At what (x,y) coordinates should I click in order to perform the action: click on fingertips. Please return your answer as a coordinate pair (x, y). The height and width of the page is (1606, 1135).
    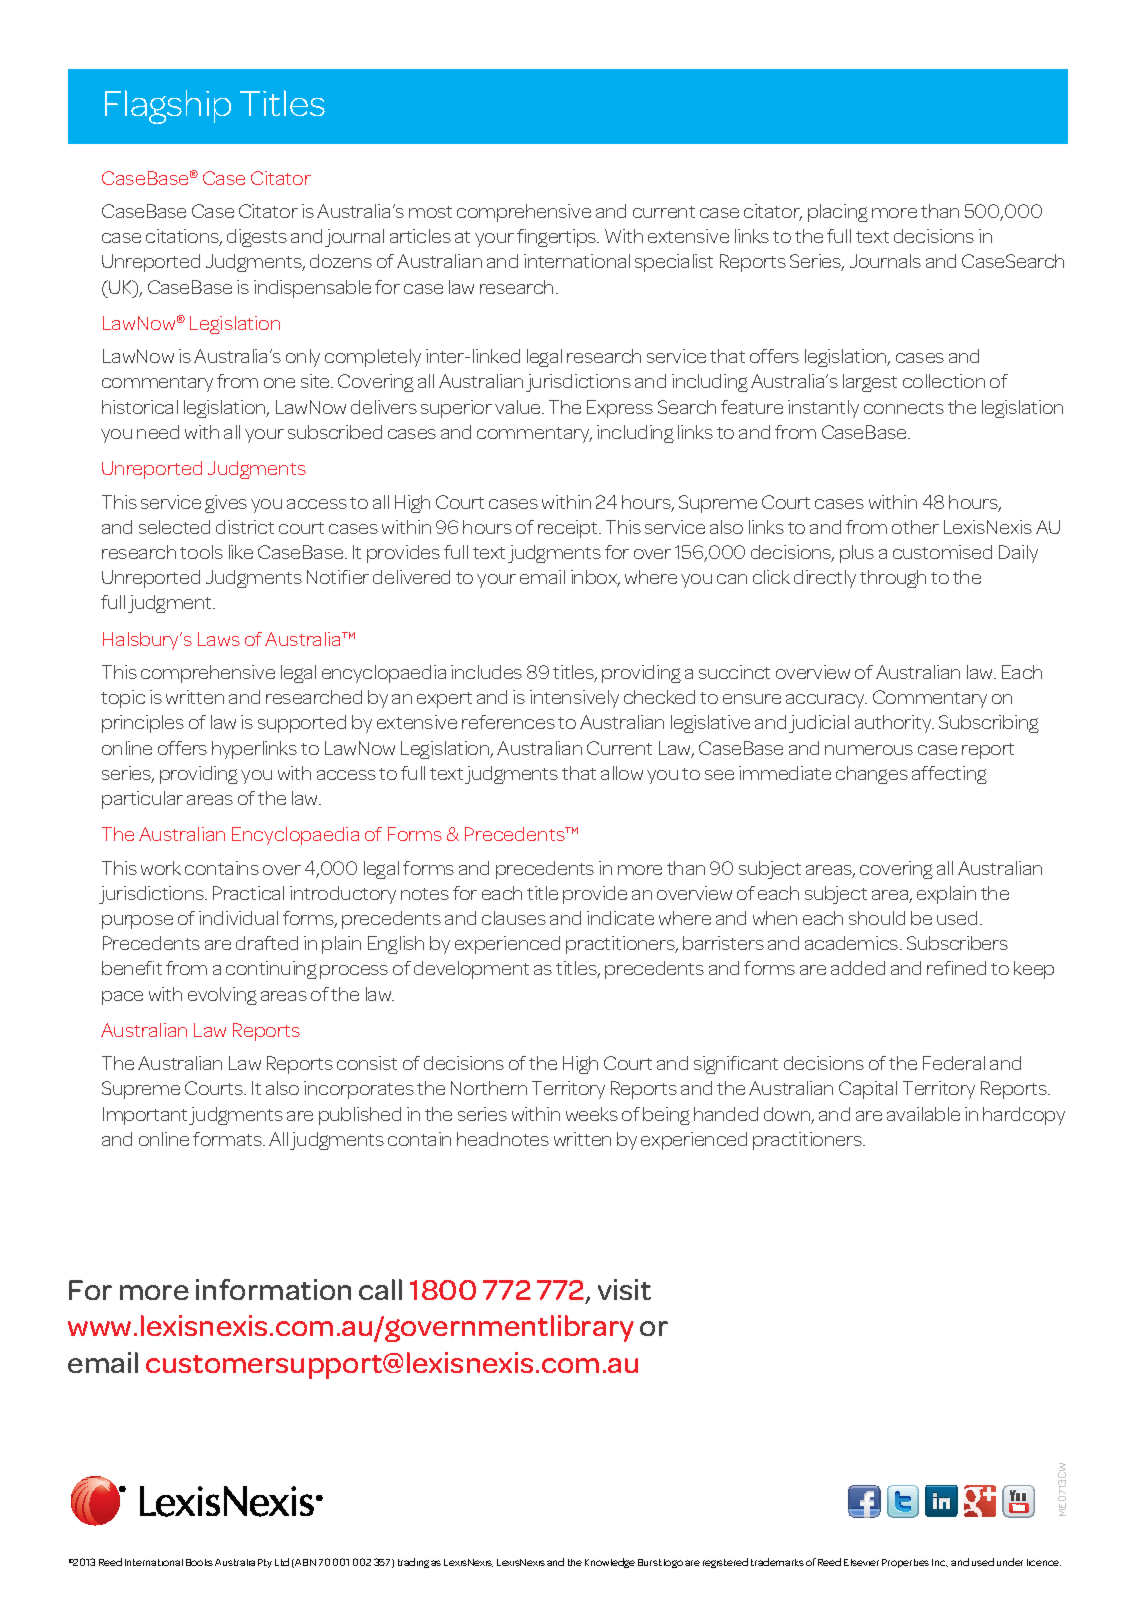
    Looking at the image, I should click on (558, 238).
